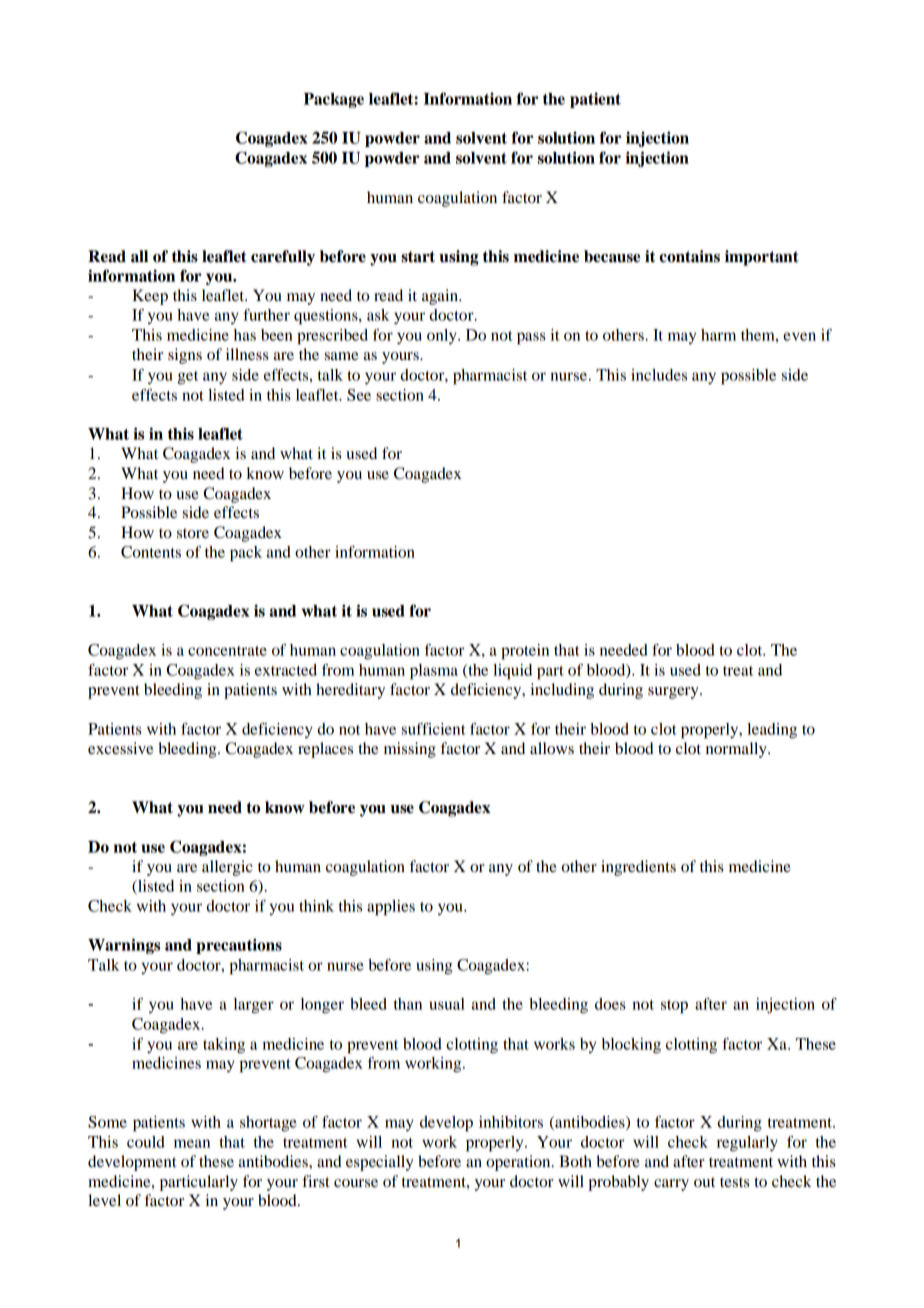 Image resolution: width=924 pixels, height=1308 pixels. What do you see at coordinates (227, 868) in the screenshot?
I see `allergic` at bounding box center [227, 868].
